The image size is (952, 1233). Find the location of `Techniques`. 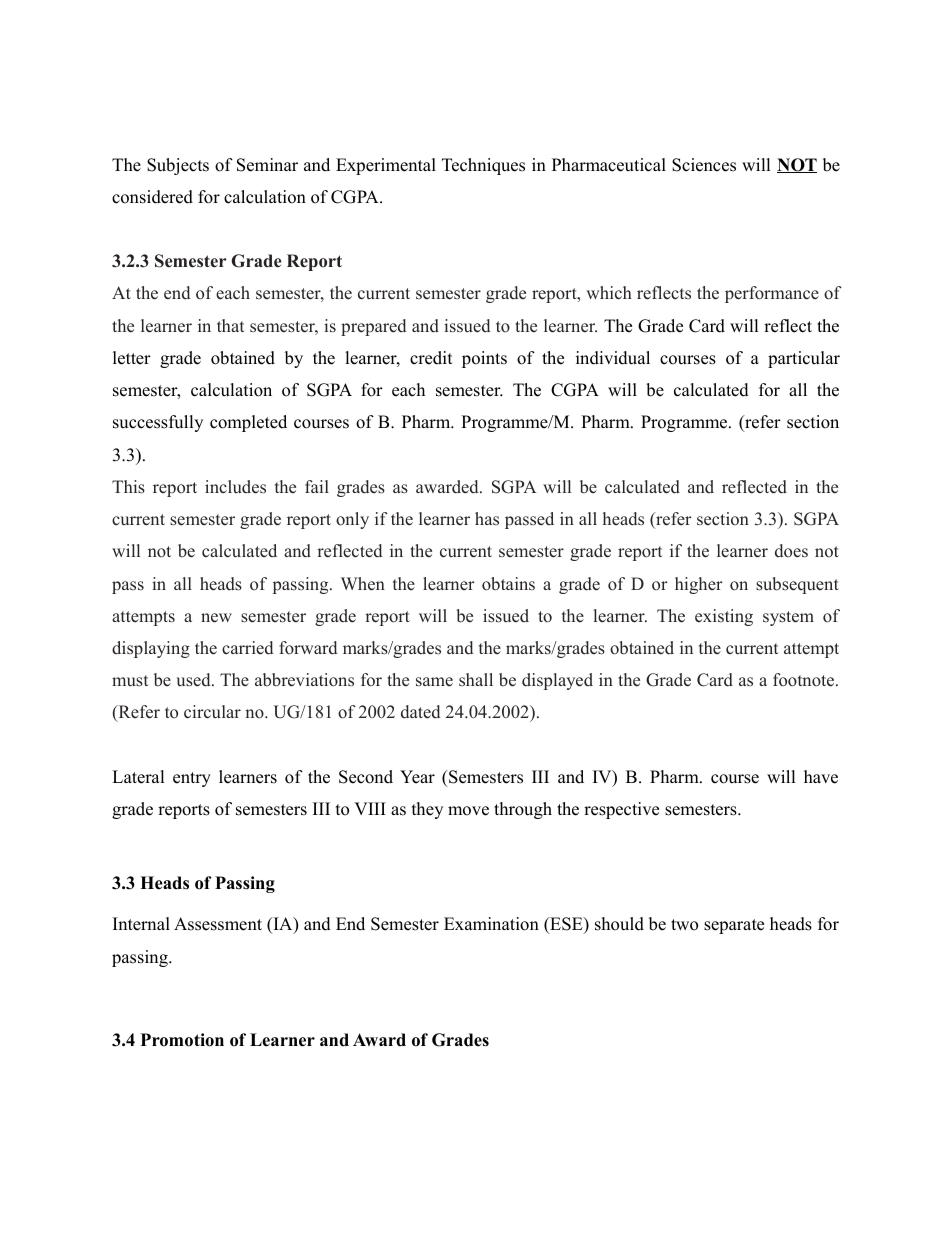

Techniques is located at coordinates (483, 166).
